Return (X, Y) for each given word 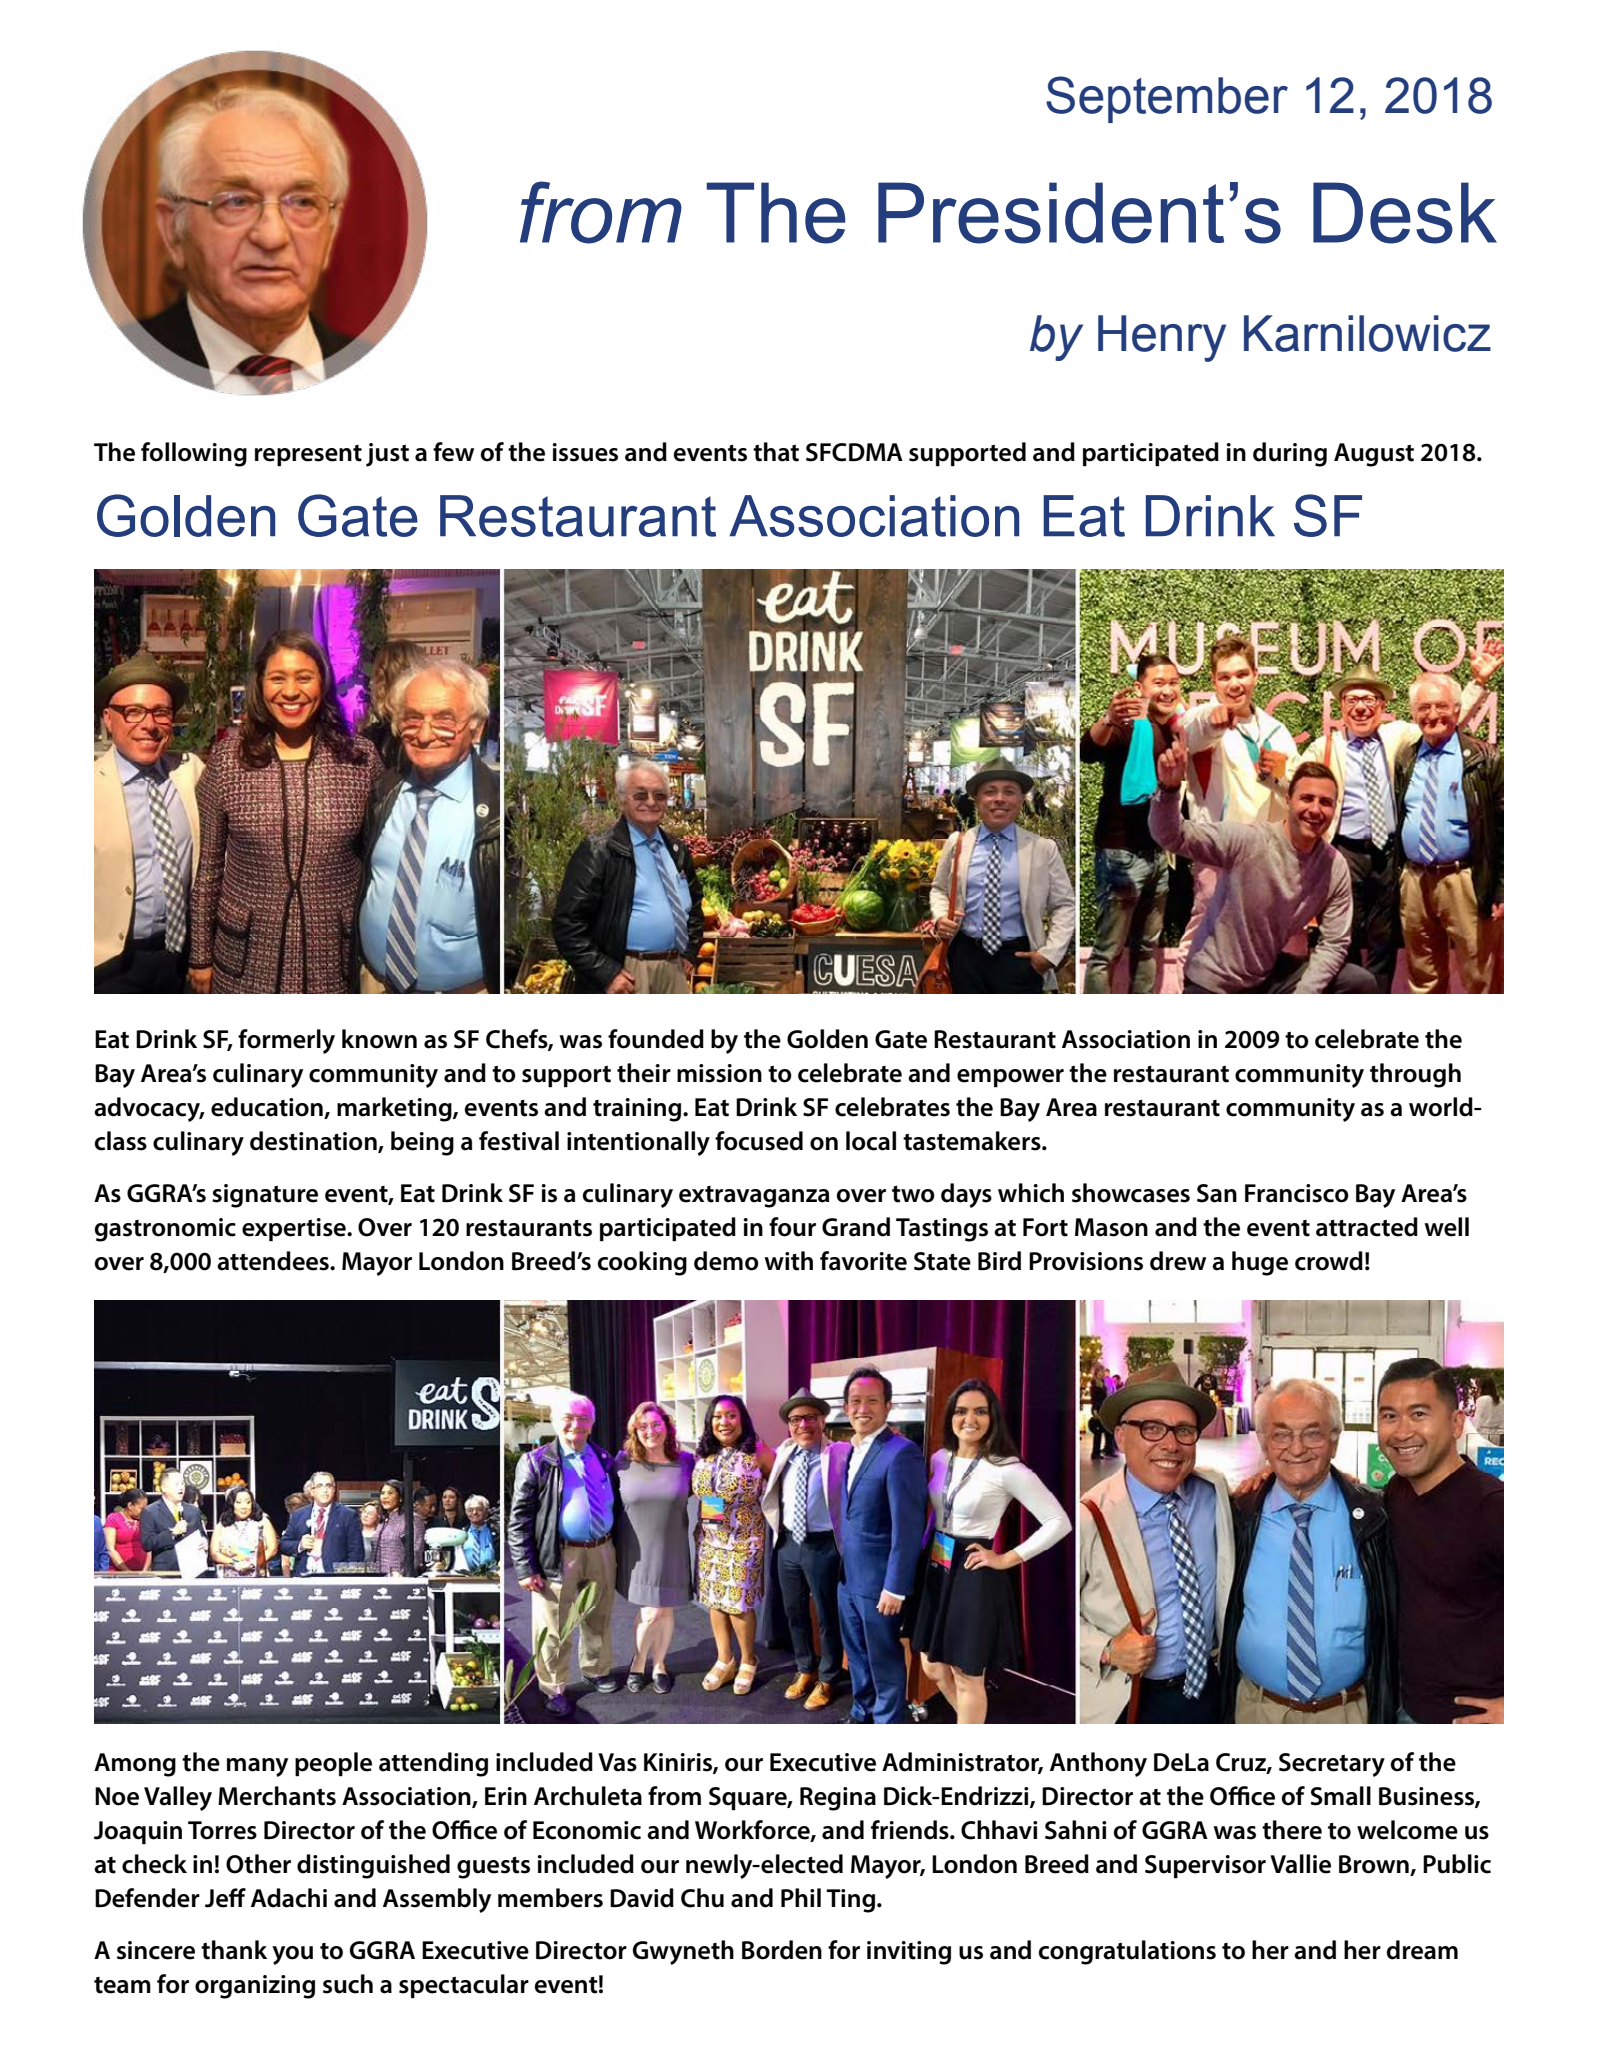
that (776, 452)
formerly (286, 1041)
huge (1260, 1263)
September (1167, 99)
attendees (274, 1261)
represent (308, 456)
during (1290, 454)
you (292, 1955)
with (788, 1261)
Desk (1405, 213)
